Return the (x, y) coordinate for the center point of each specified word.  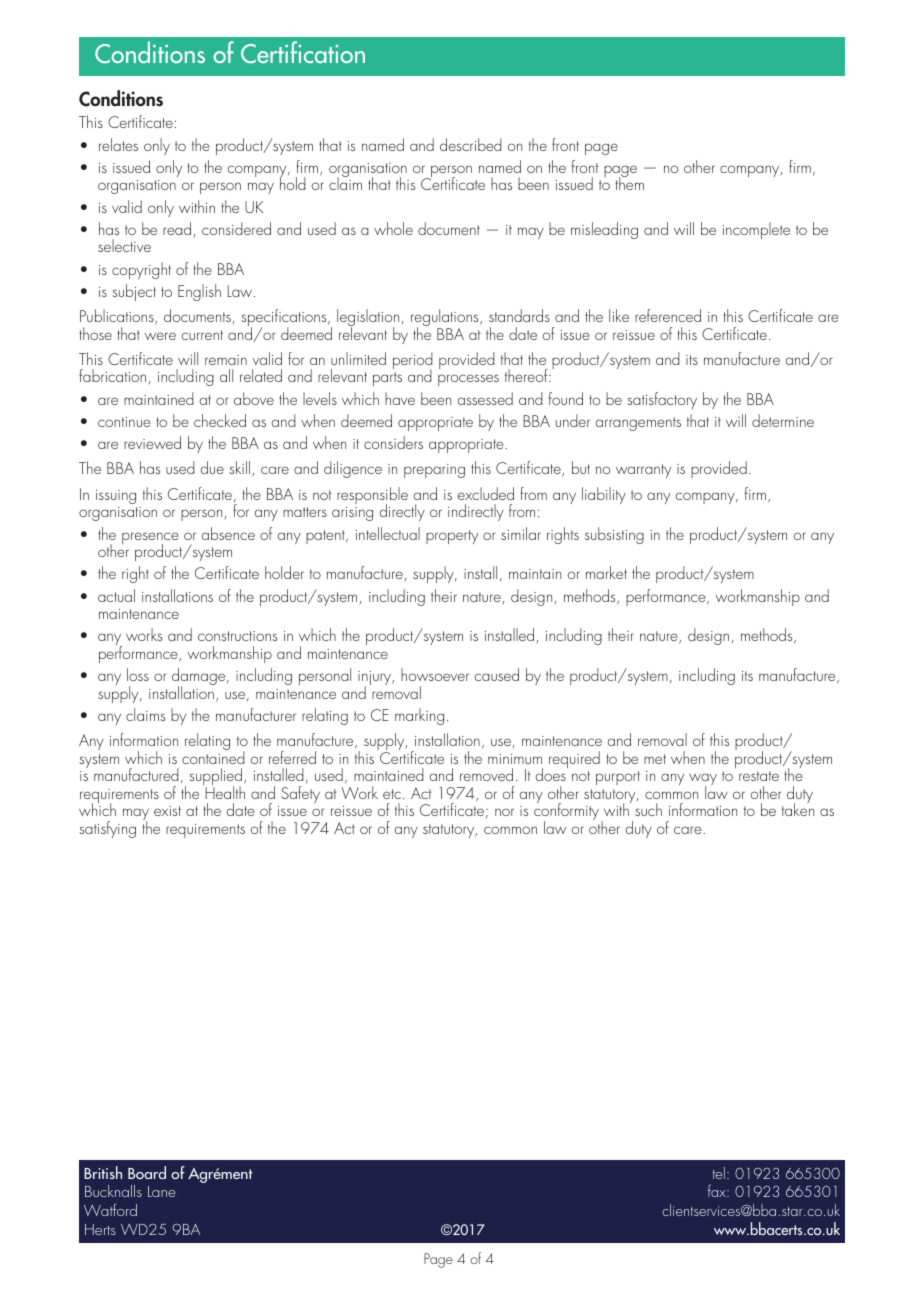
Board (147, 1172)
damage (200, 678)
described (471, 144)
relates (118, 144)
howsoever (435, 674)
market (606, 572)
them (629, 183)
